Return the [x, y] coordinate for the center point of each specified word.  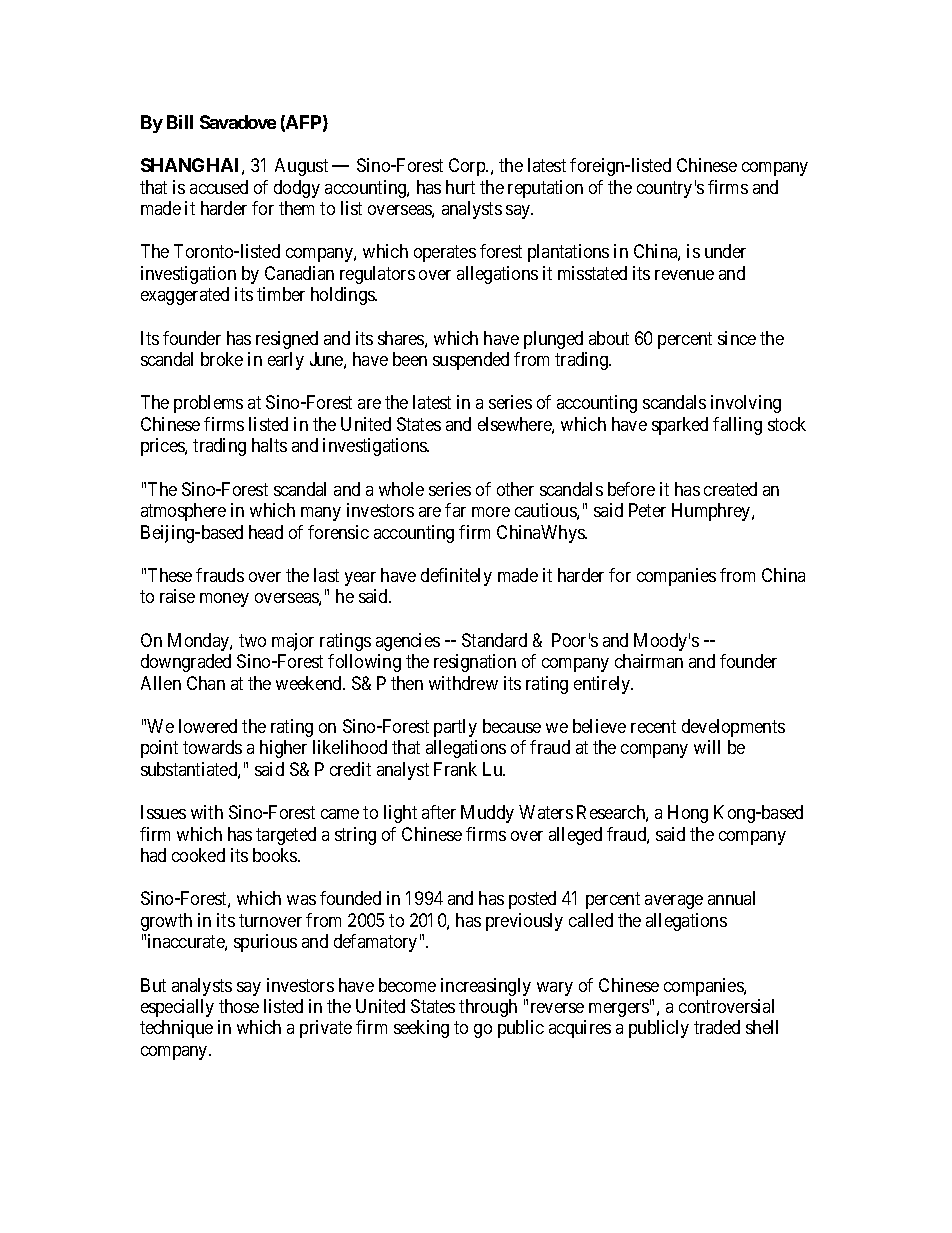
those [239, 1006]
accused [219, 187]
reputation [545, 189]
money [224, 600]
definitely [456, 577]
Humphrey [712, 512]
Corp [468, 167]
